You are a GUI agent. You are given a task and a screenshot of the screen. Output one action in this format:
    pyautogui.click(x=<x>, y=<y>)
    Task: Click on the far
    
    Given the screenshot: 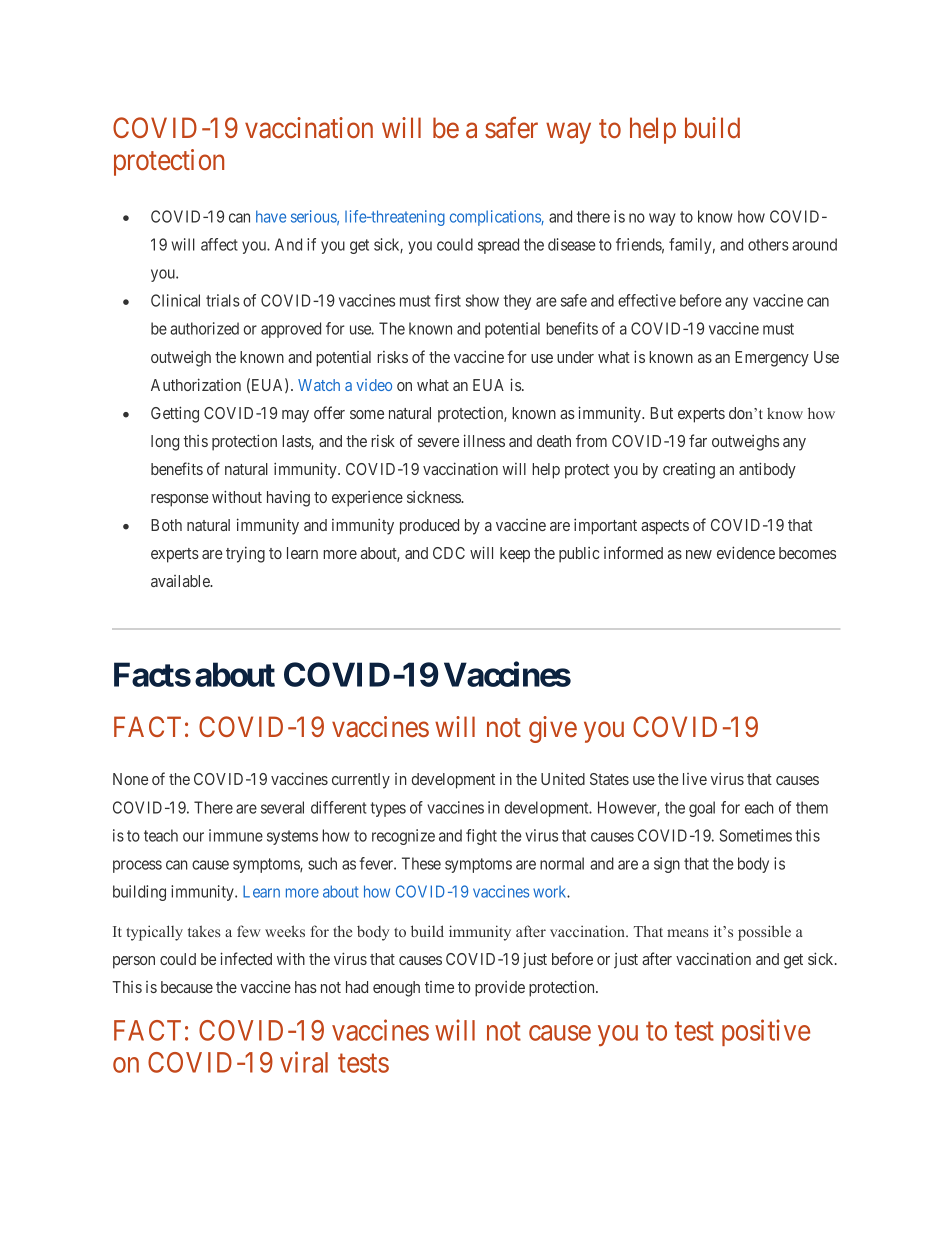 What is the action you would take?
    pyautogui.click(x=698, y=440)
